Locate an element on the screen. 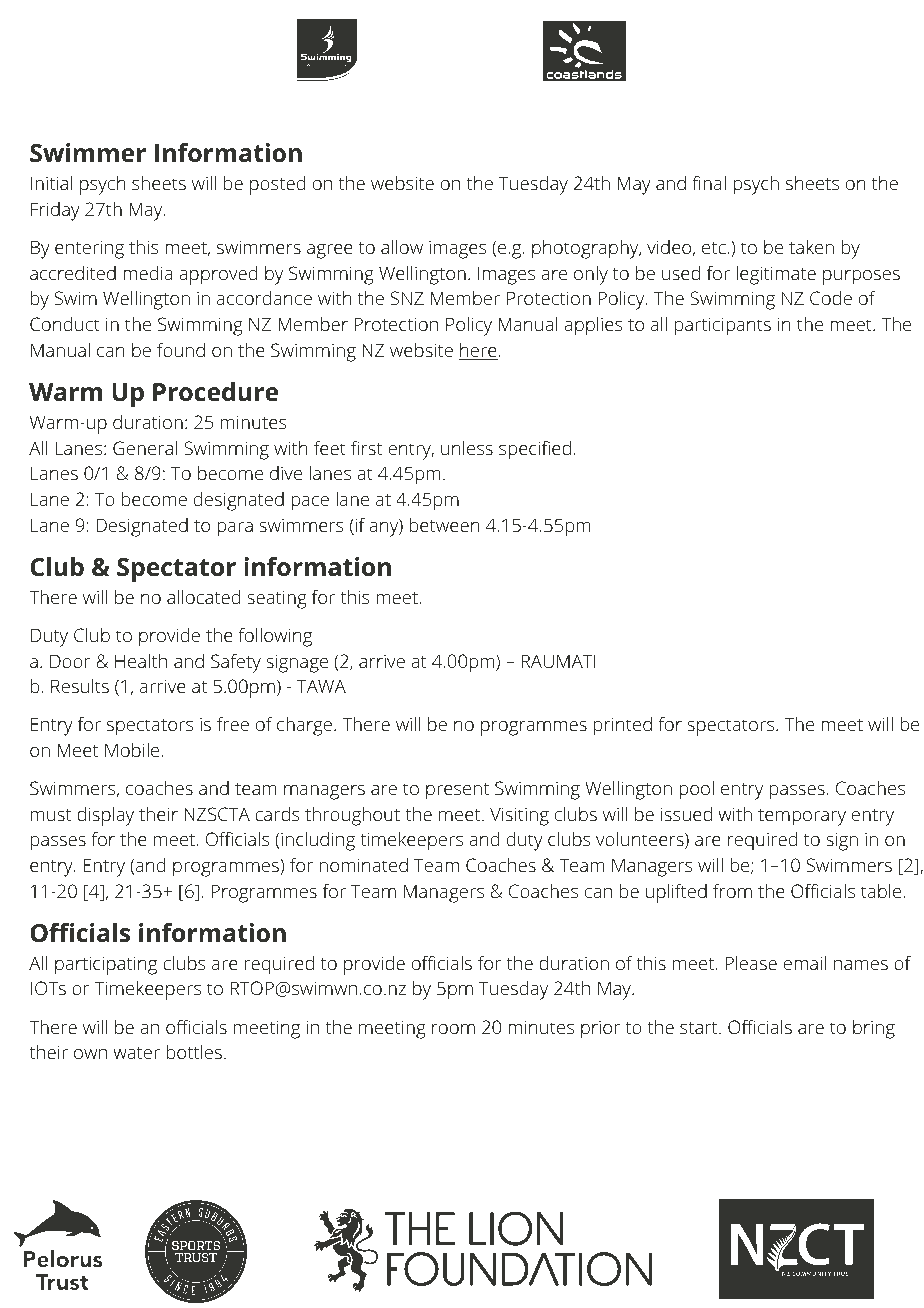 The width and height of the screenshot is (924, 1308). Initial is located at coordinates (51, 183).
